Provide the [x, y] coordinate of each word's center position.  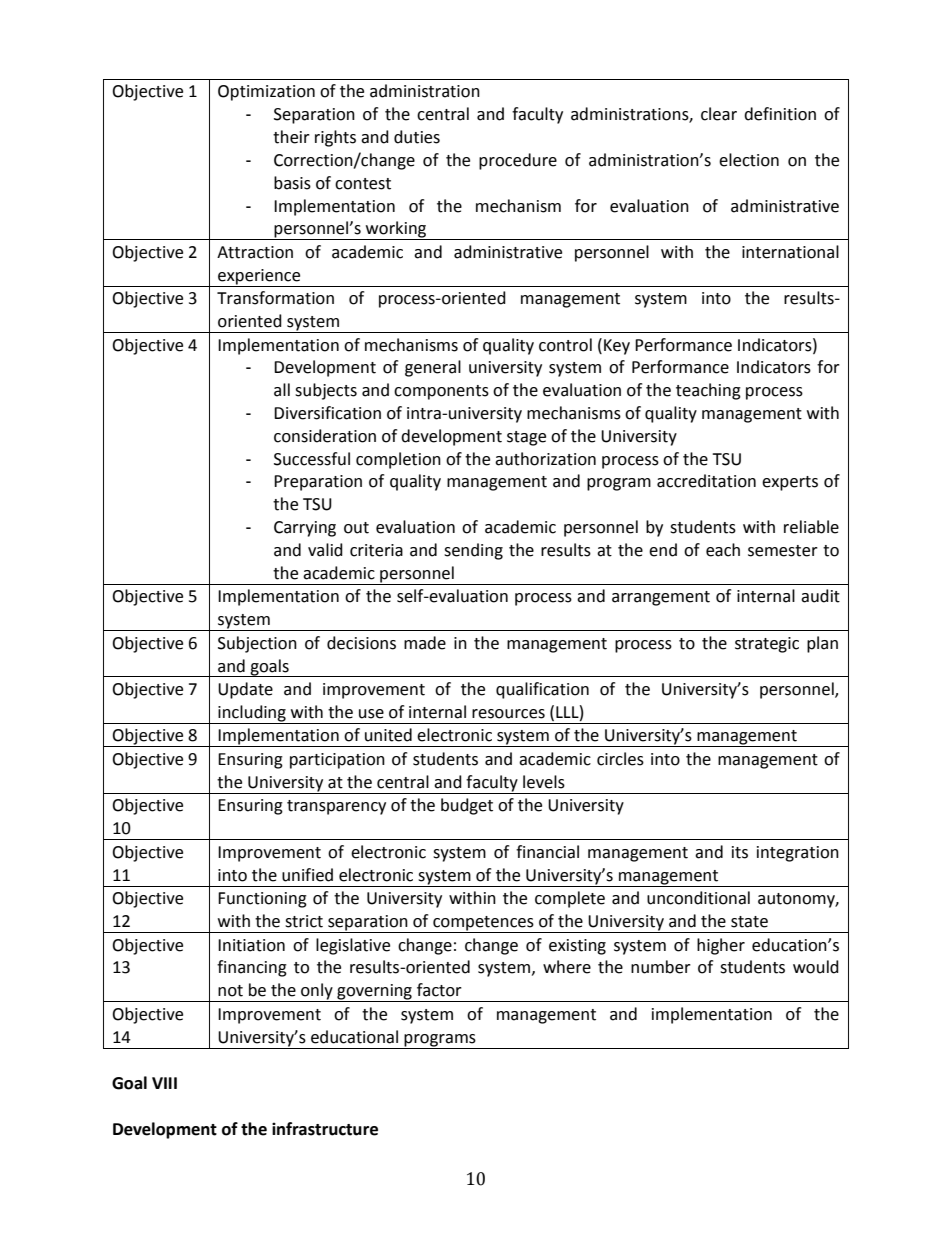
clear [719, 114]
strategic [767, 645]
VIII [164, 1083]
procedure [518, 161]
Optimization [266, 93]
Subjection [257, 644]
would [816, 967]
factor [439, 990]
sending [473, 551]
